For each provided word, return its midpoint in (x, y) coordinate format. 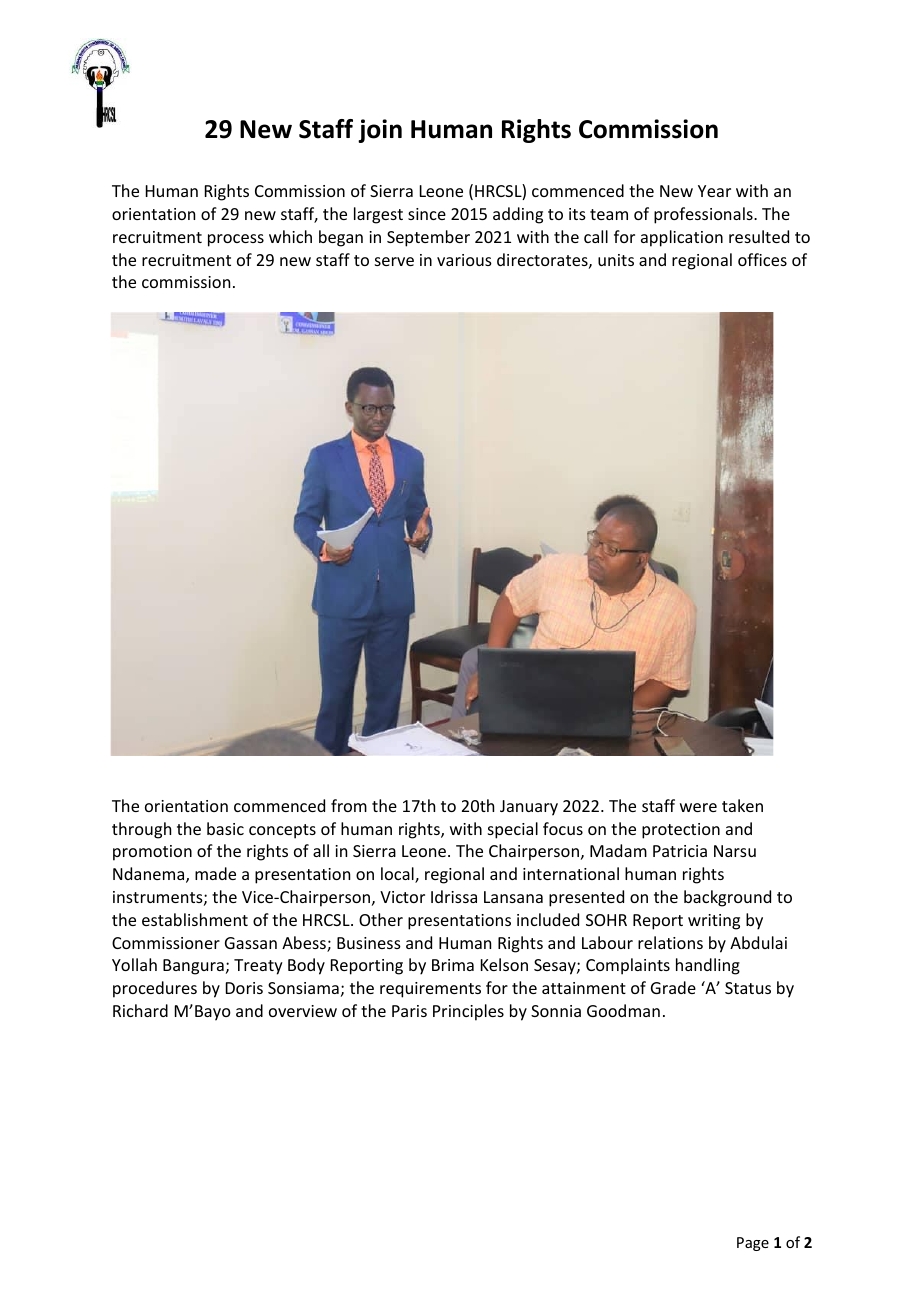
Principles (468, 1012)
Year (714, 191)
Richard (140, 1010)
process (236, 240)
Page (753, 1244)
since (427, 214)
